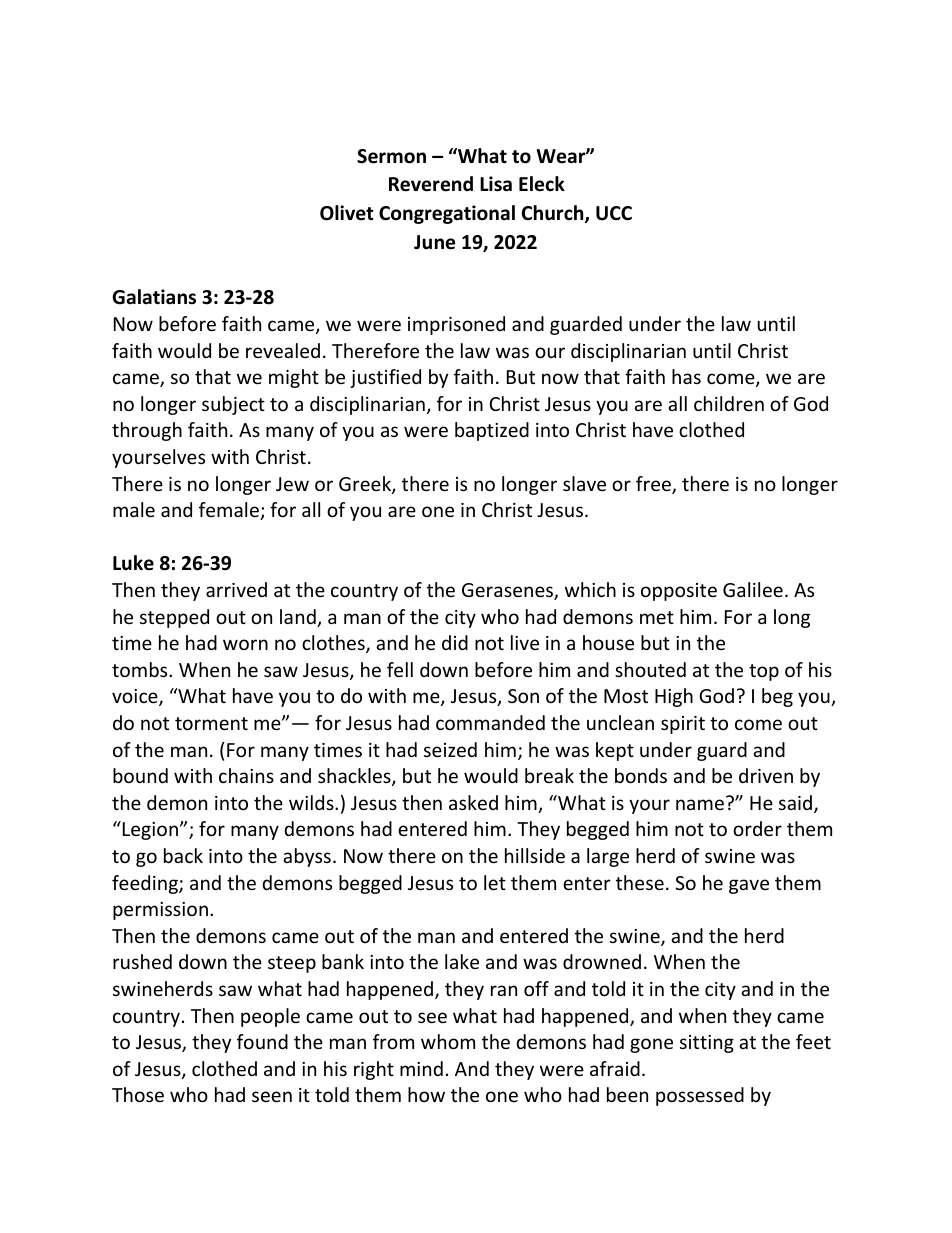  I want to click on baptized, so click(492, 431).
